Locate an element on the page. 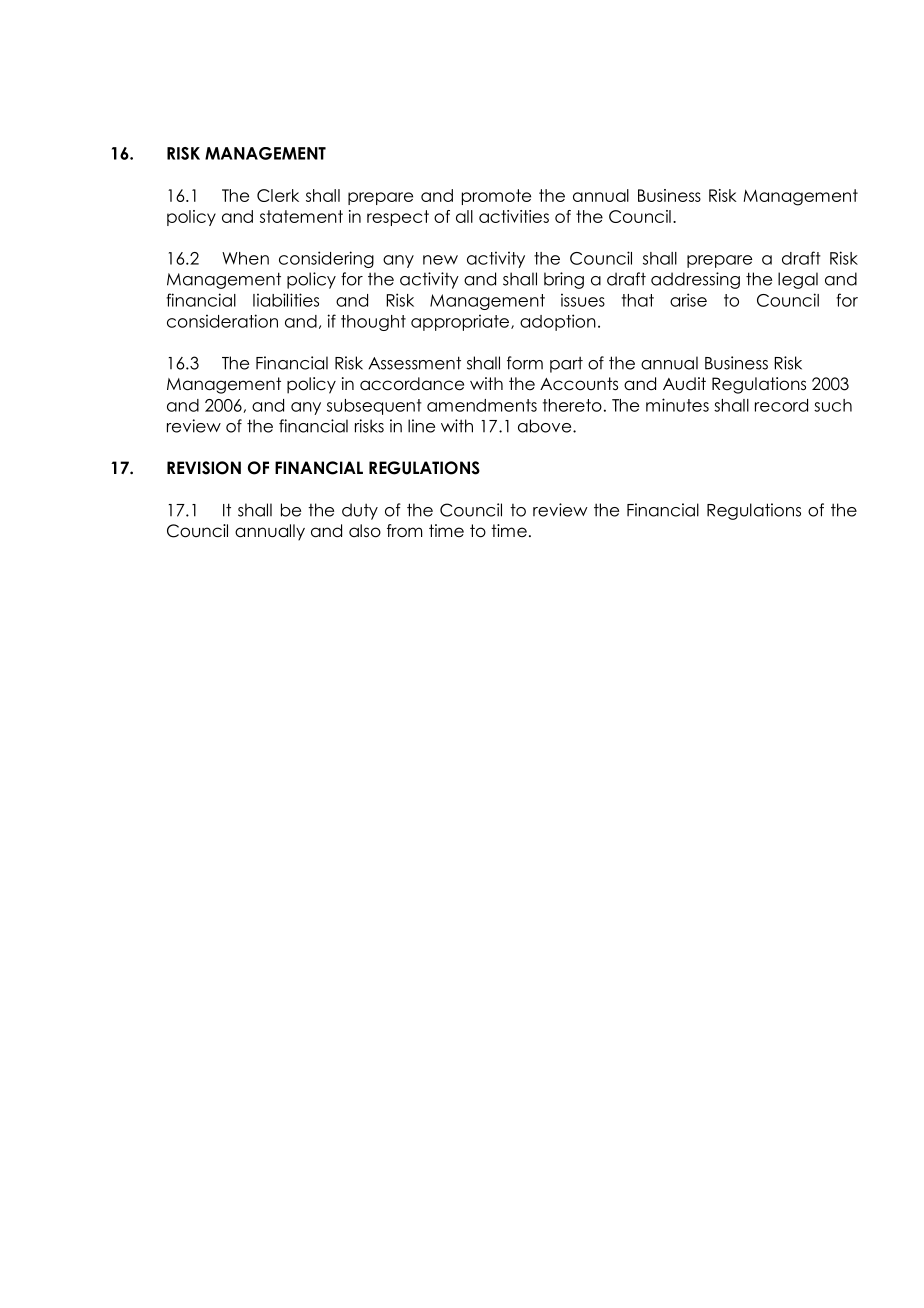 The width and height of the page is (924, 1308). record is located at coordinates (781, 405).
